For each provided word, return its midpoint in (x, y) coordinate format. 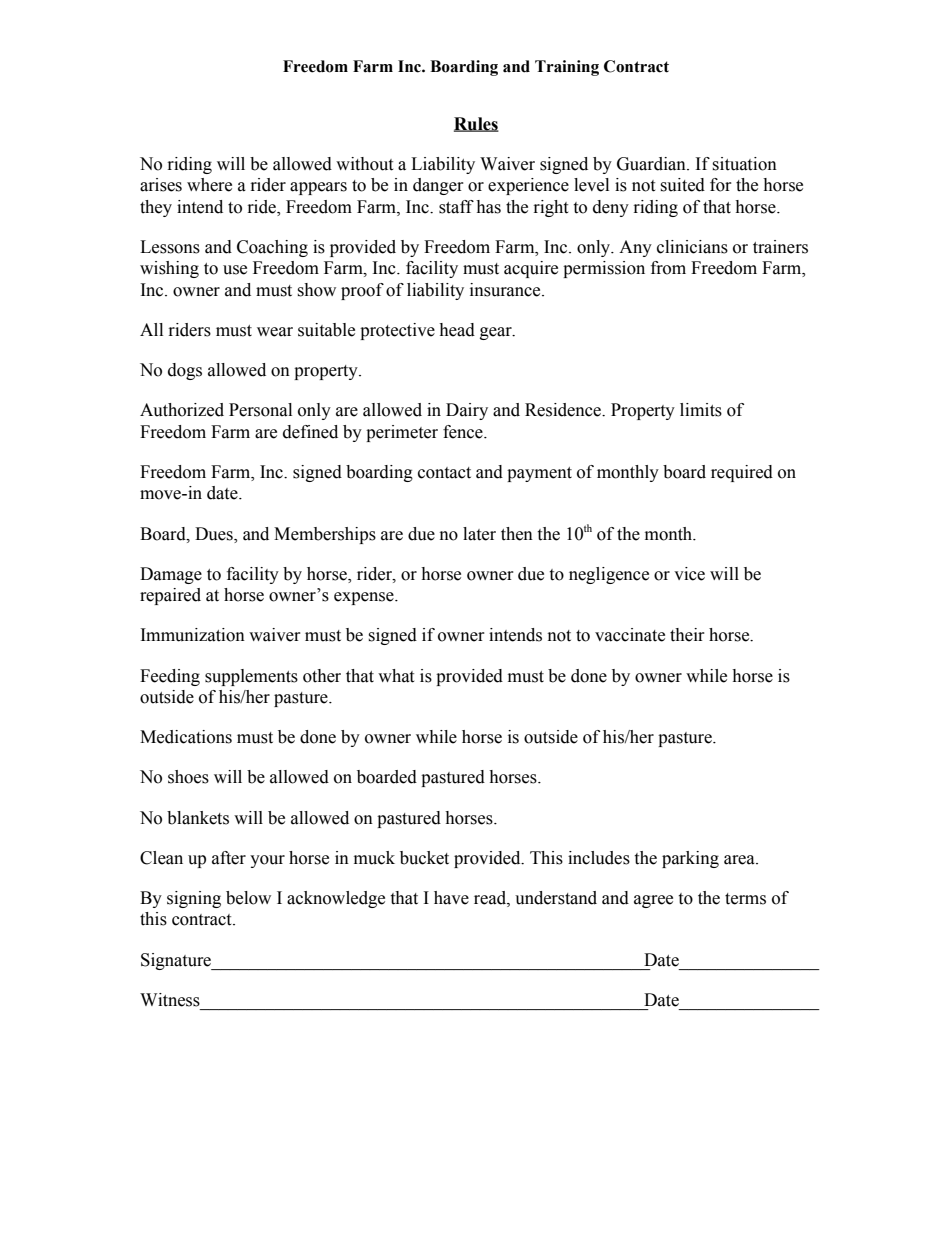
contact (444, 473)
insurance (506, 290)
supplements (251, 677)
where (209, 185)
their (687, 635)
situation (744, 164)
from (668, 268)
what (396, 676)
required (742, 473)
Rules (476, 124)
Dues (215, 534)
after (229, 858)
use (235, 270)
